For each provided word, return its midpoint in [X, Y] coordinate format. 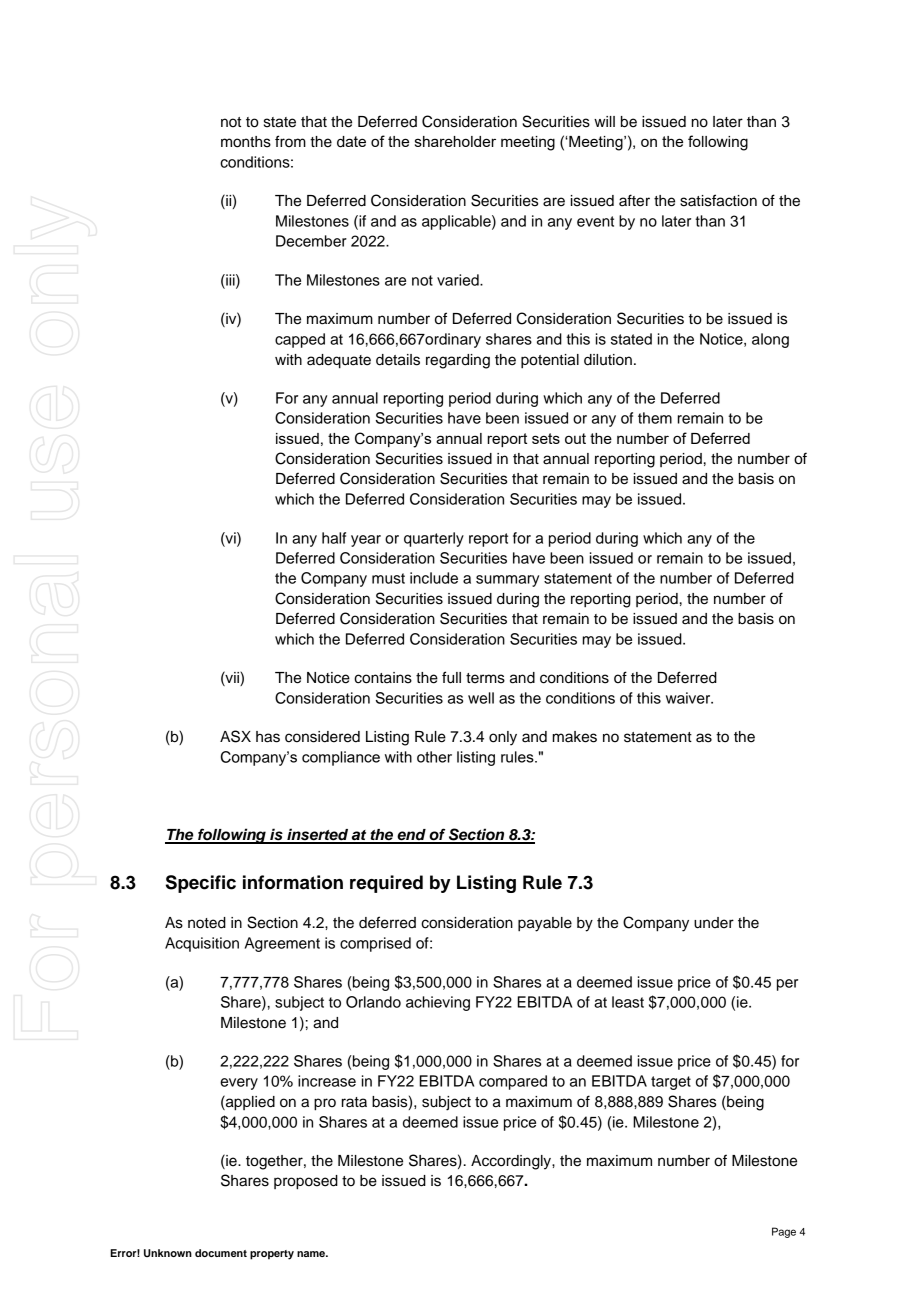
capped [300, 340]
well [481, 698]
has [268, 737]
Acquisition [202, 944]
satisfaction [718, 200]
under [714, 923]
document [221, 1253]
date [351, 142]
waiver [689, 698]
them [655, 418]
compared [513, 1082]
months [246, 142]
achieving [438, 1003]
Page [784, 1232]
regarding [458, 361]
